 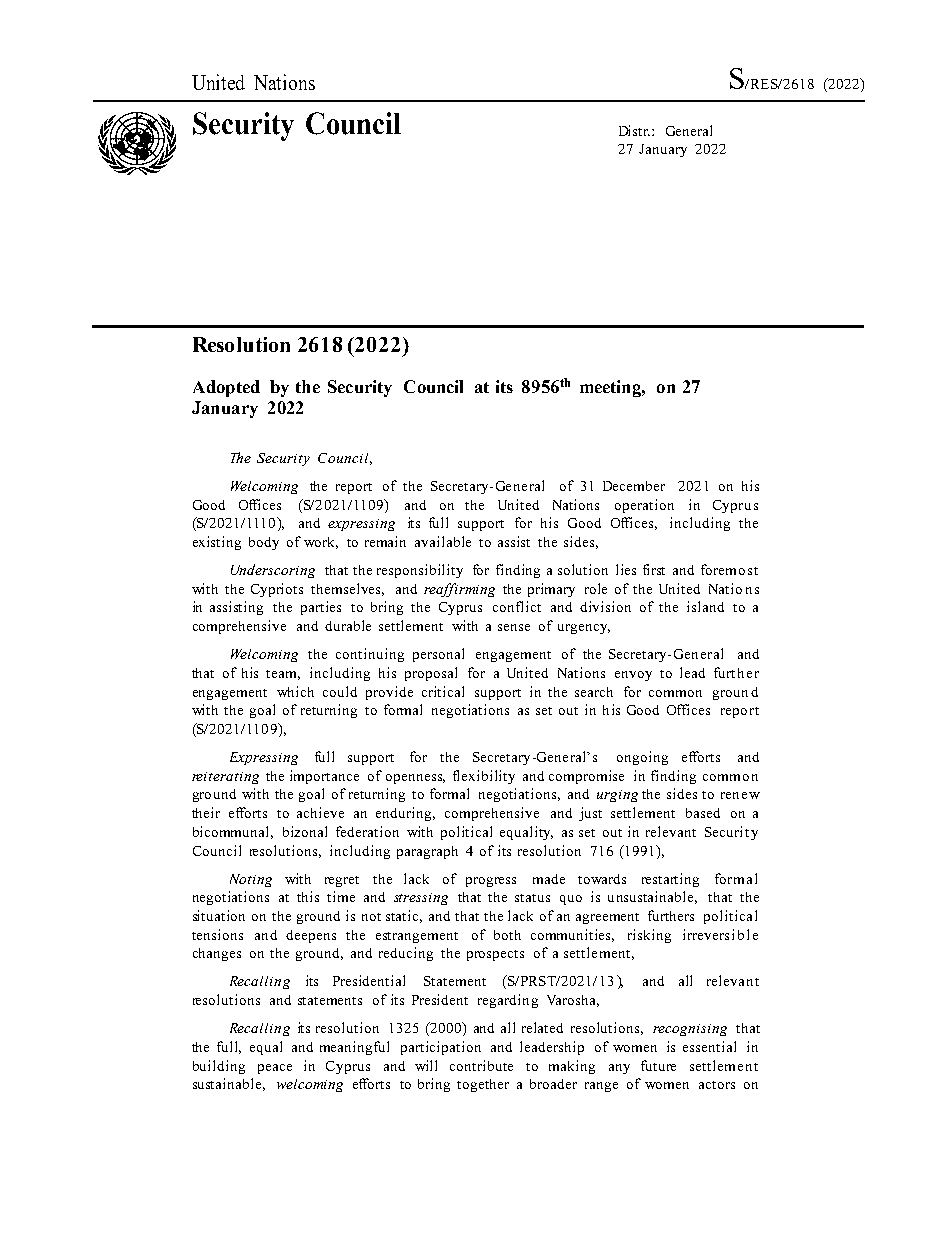 What do you see at coordinates (295, 691) in the screenshot?
I see `which` at bounding box center [295, 691].
